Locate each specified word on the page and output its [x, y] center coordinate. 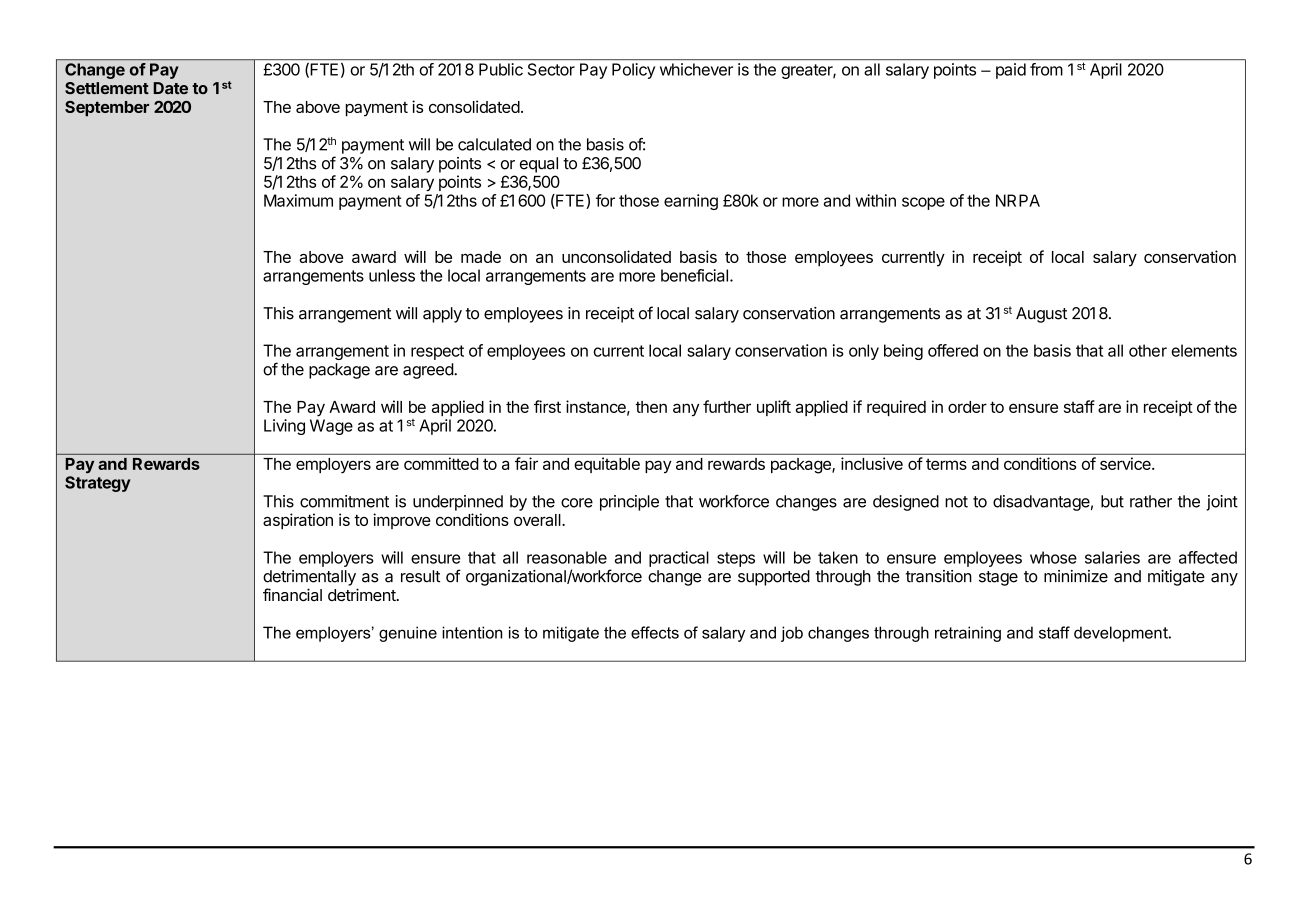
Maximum [298, 200]
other [1148, 350]
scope [923, 203]
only [864, 352]
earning [691, 202]
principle [629, 503]
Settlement [107, 88]
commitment [344, 501]
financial [292, 594]
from [1046, 69]
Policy [633, 71]
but [1112, 501]
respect [437, 352]
